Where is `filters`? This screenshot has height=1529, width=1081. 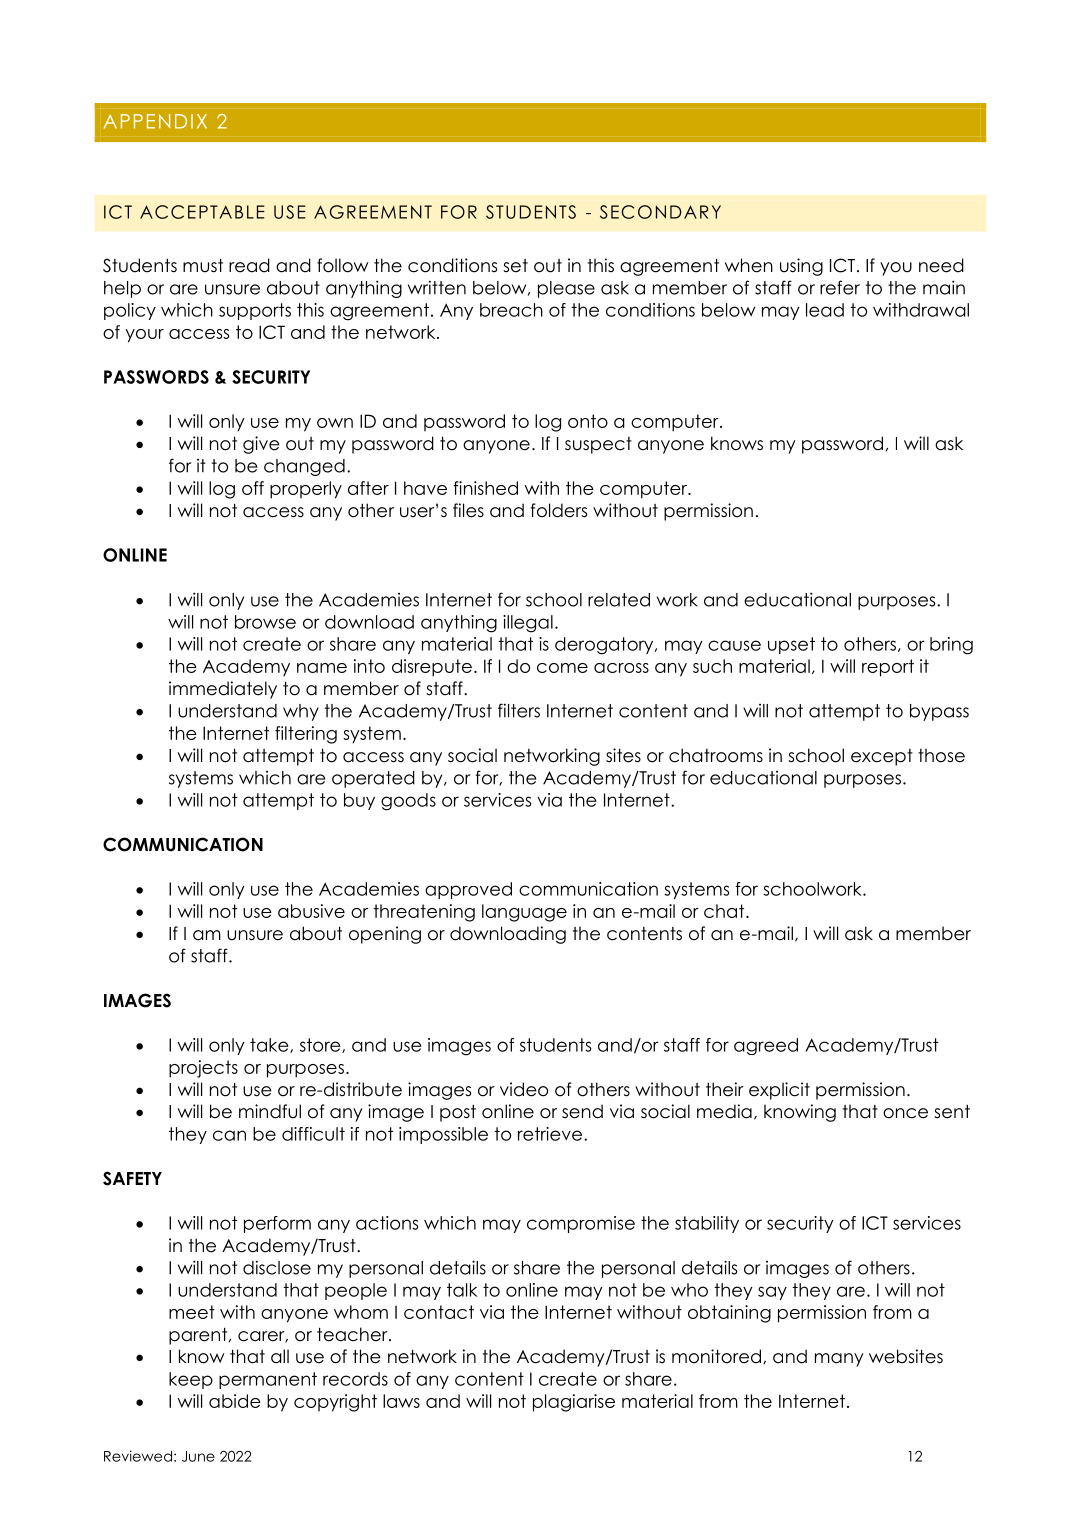
filters is located at coordinates (519, 710).
